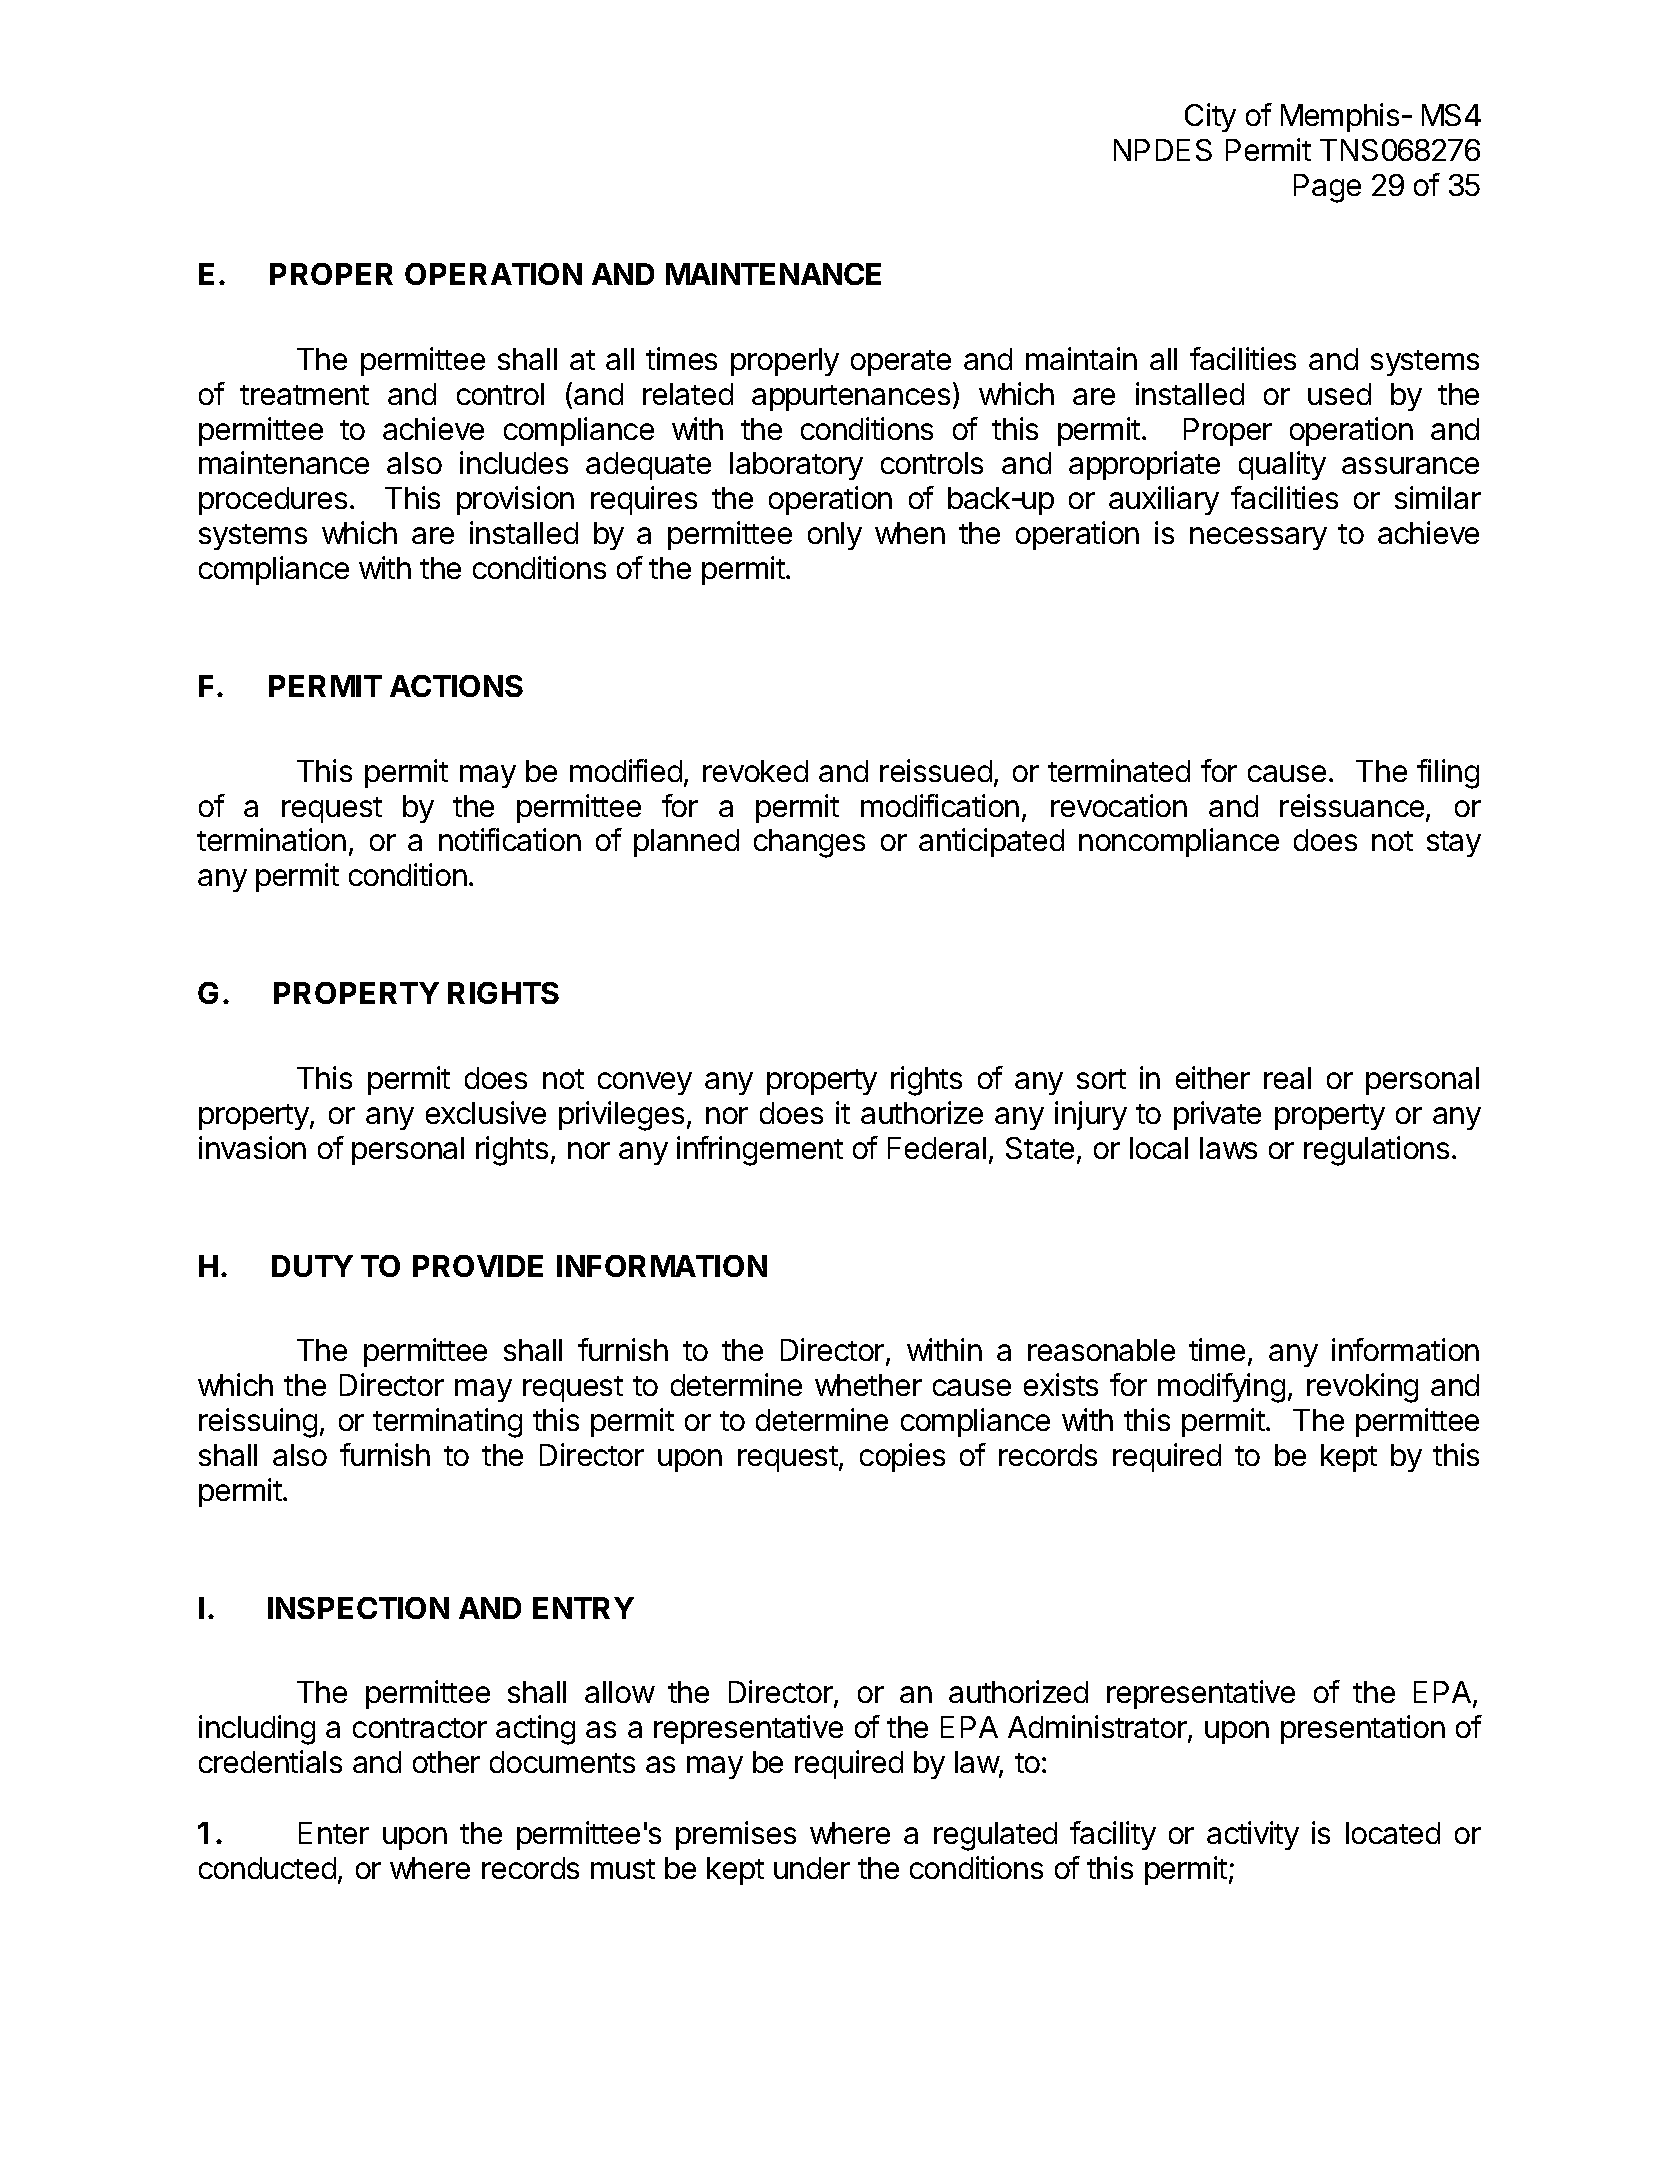  Describe the element at coordinates (1287, 1078) in the screenshot. I see `real` at that location.
